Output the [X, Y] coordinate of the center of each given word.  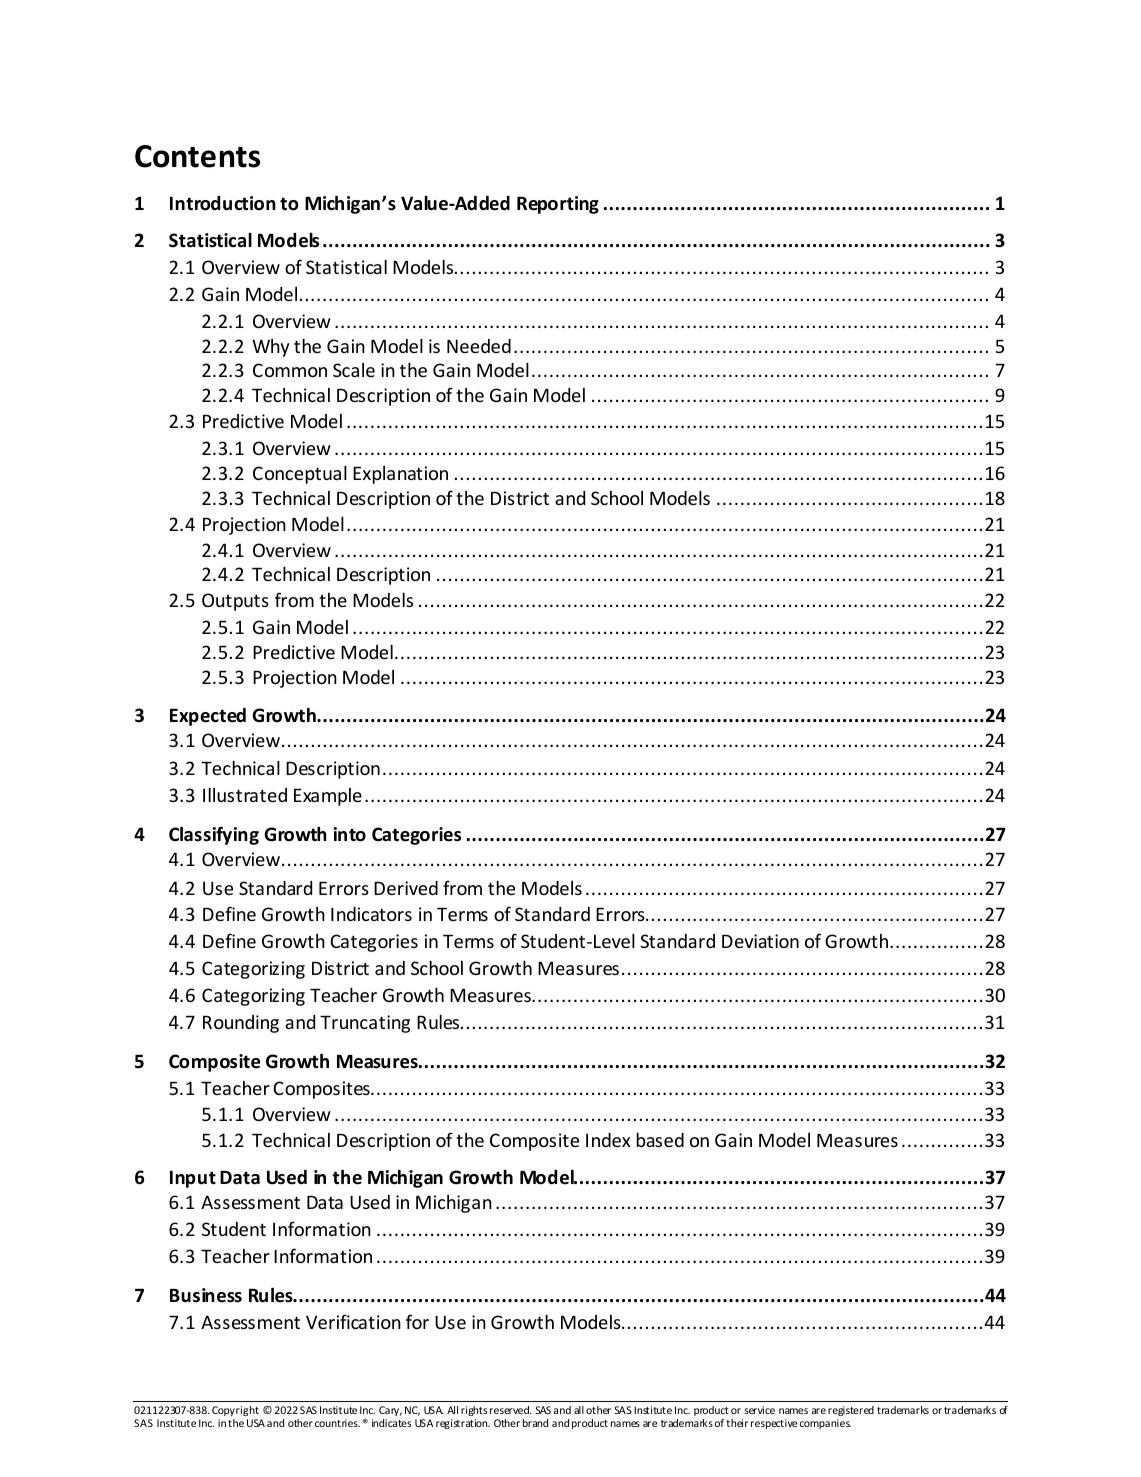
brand [535, 1423]
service [760, 1410]
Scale [354, 370]
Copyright [235, 1411]
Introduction [223, 203]
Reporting [558, 205]
